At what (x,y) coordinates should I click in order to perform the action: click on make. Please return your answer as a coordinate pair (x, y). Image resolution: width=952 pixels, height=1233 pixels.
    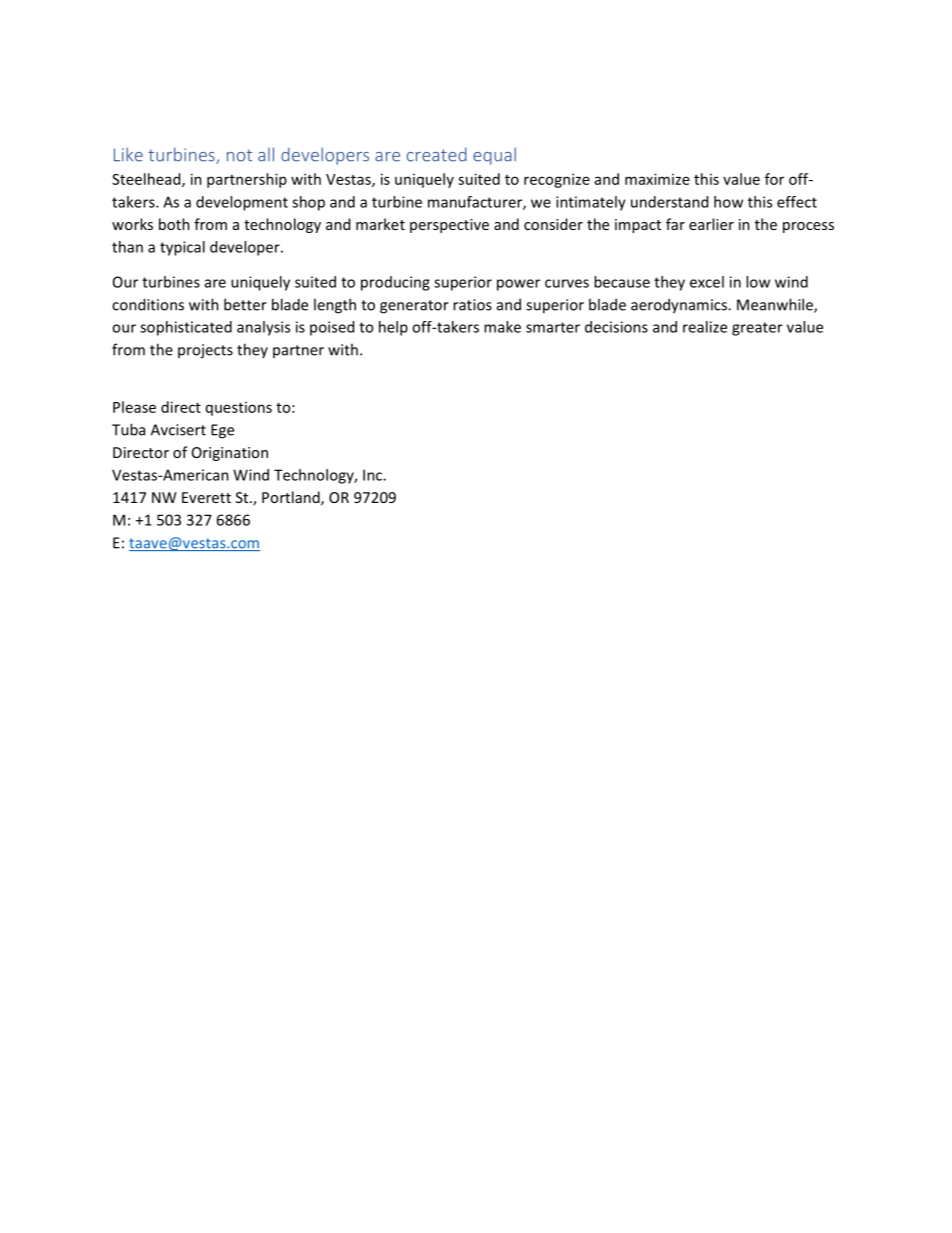
    Looking at the image, I should click on (502, 327).
